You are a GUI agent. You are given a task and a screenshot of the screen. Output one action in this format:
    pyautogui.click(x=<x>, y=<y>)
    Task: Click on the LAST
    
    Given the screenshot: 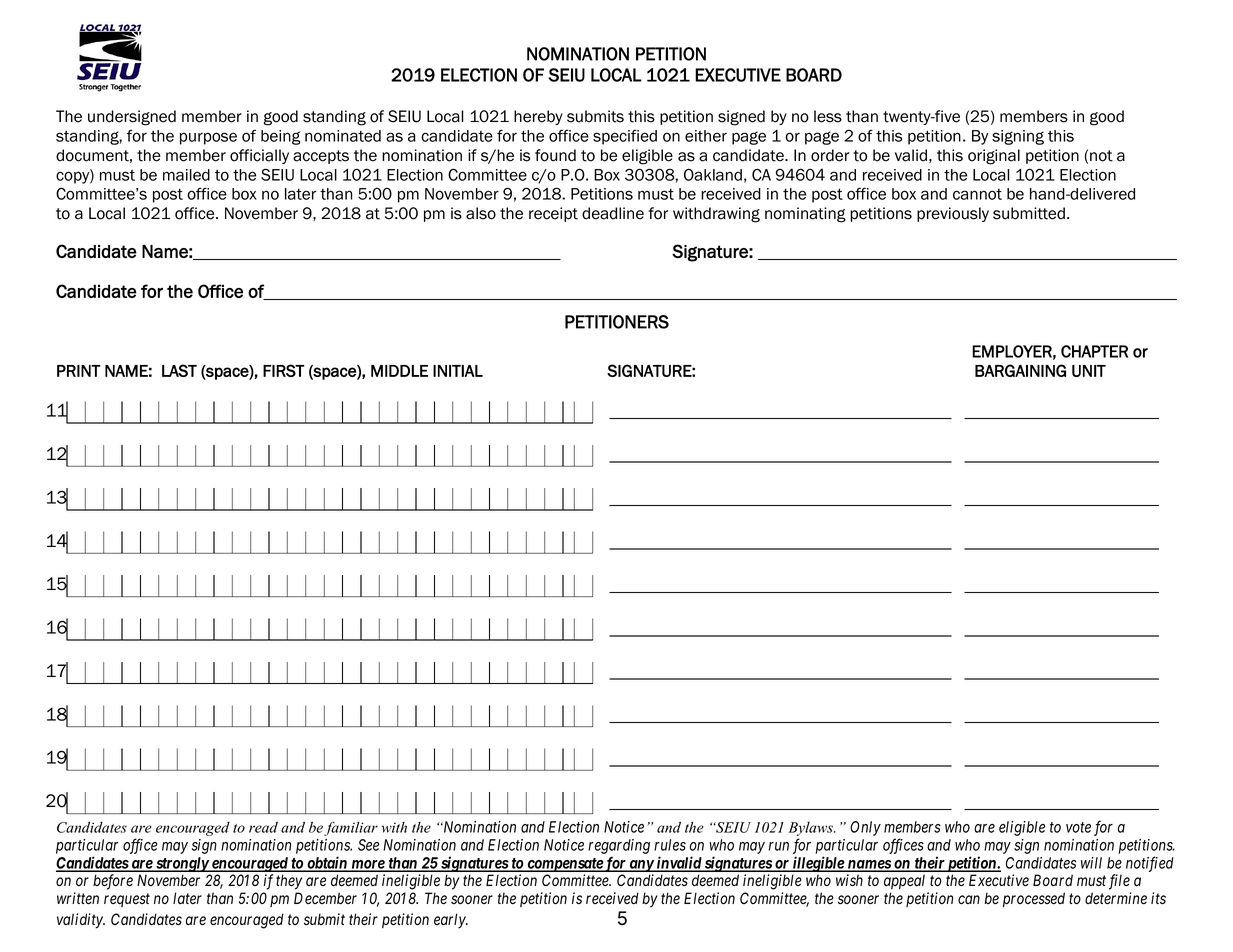 What is the action you would take?
    pyautogui.click(x=179, y=370)
